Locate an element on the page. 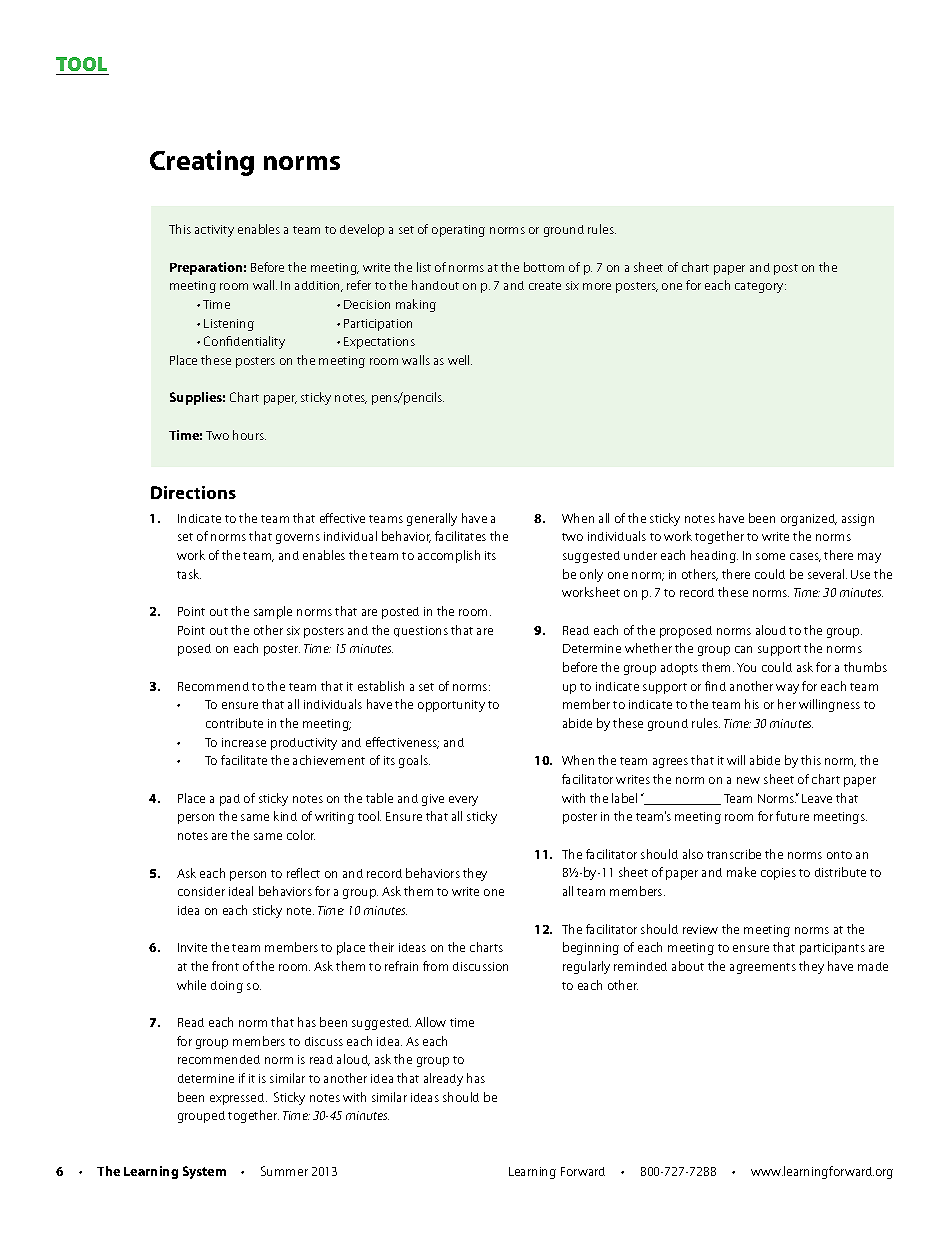 The width and height of the page is (952, 1233). organized is located at coordinates (809, 520).
